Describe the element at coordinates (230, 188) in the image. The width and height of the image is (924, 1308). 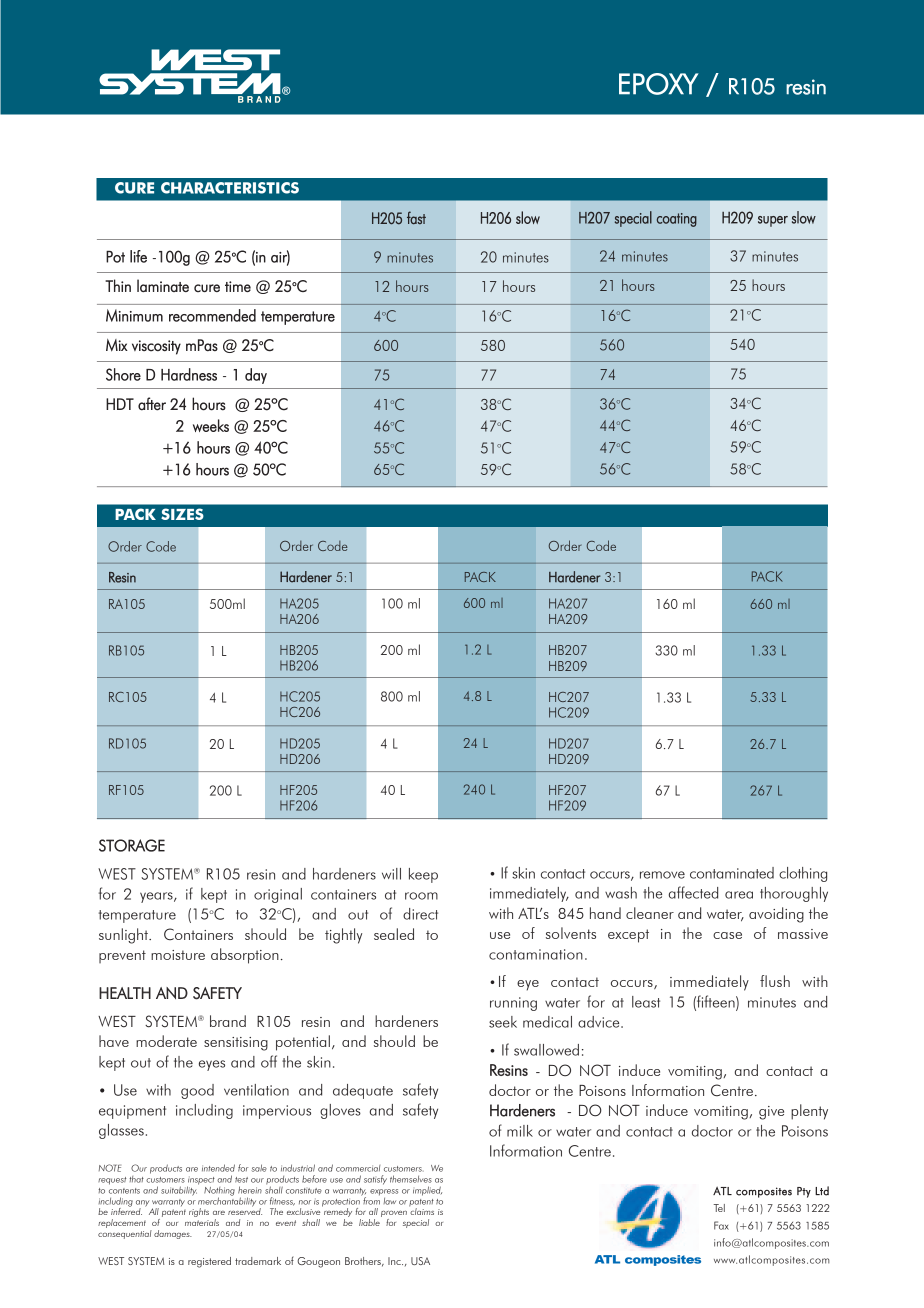
I see `CHARACTERISTICS` at that location.
